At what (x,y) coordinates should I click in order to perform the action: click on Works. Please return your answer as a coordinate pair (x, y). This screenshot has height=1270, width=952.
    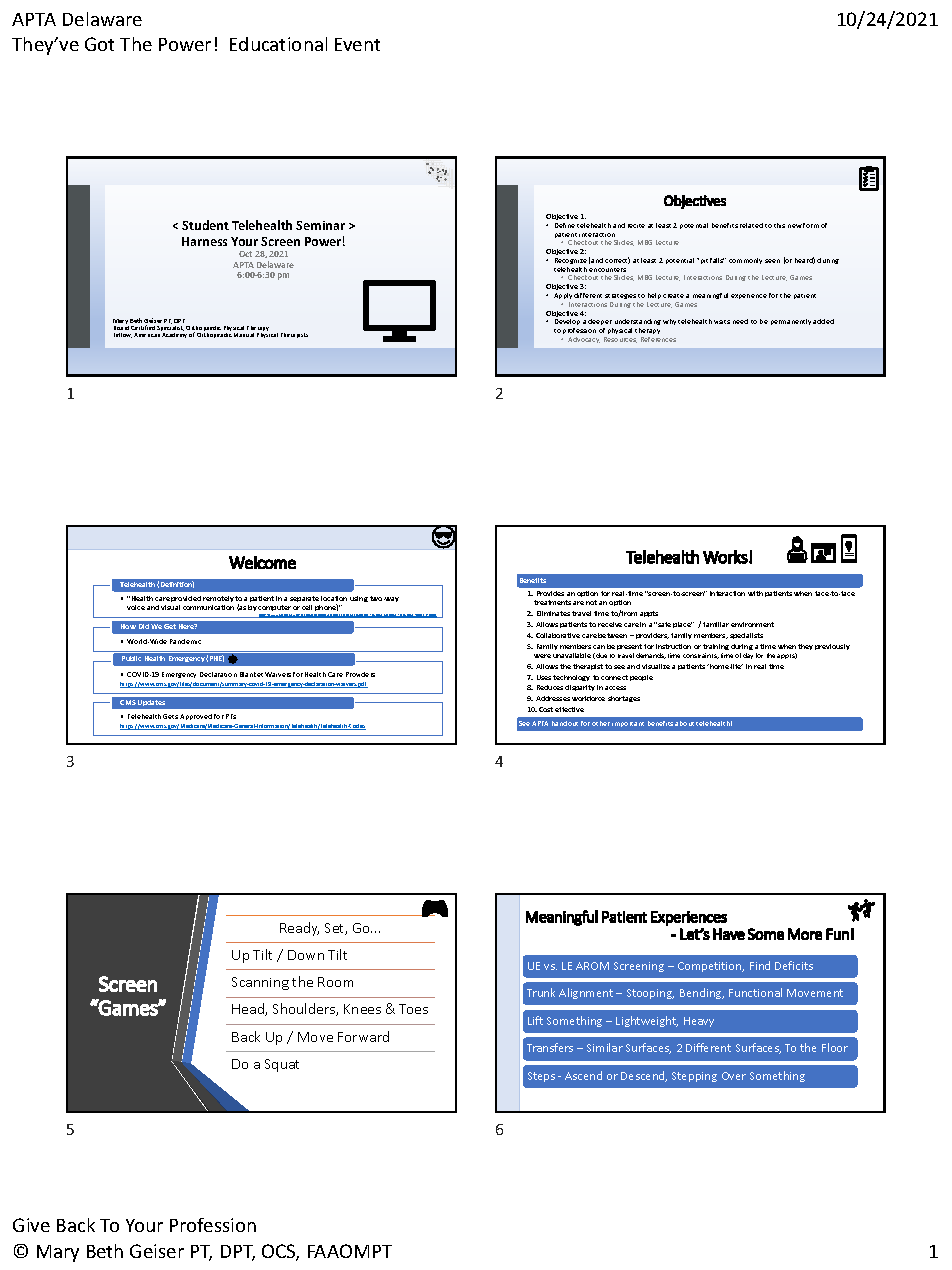
    Looking at the image, I should click on (726, 557).
